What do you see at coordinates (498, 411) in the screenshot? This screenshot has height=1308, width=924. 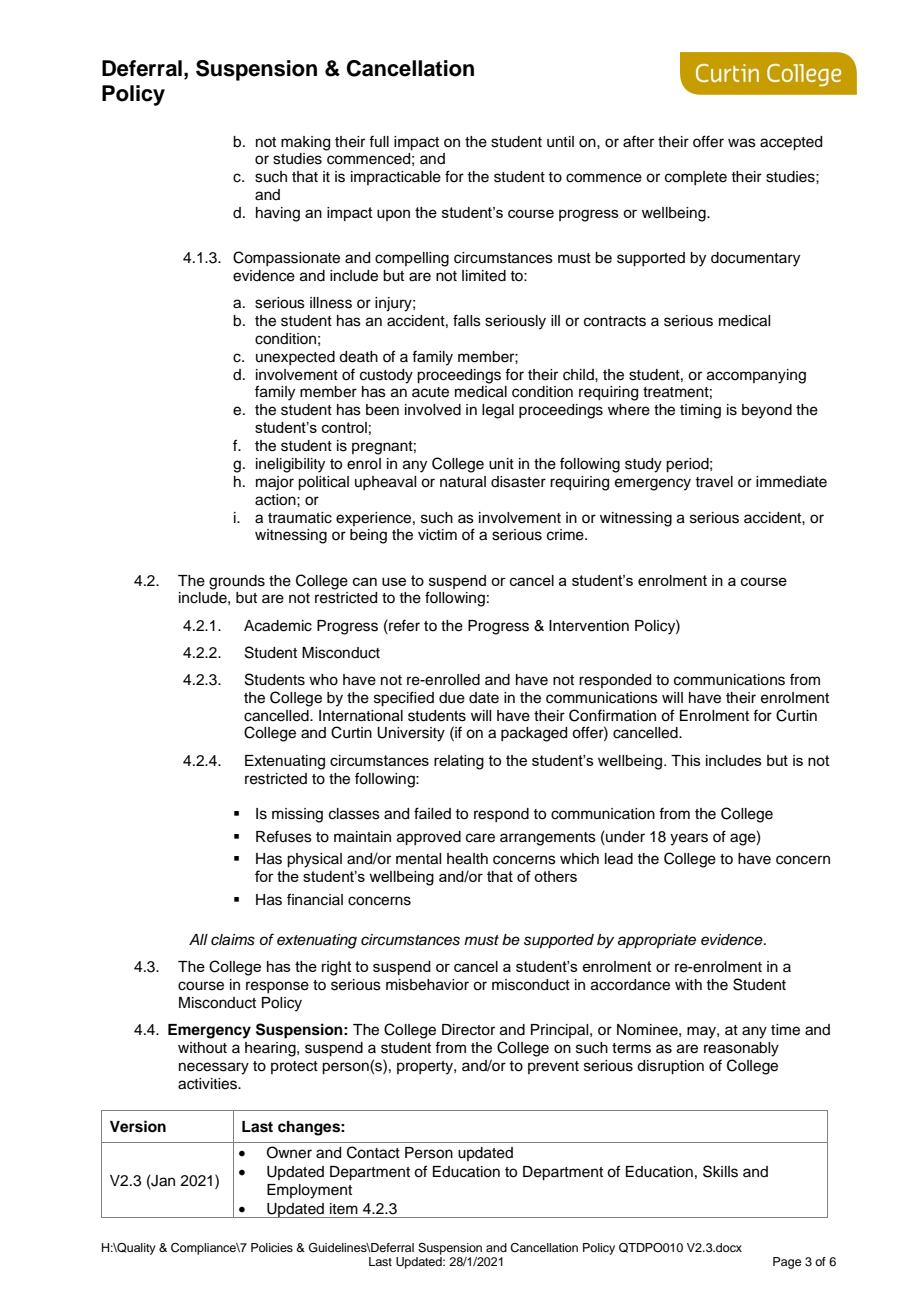 I see `legal` at bounding box center [498, 411].
